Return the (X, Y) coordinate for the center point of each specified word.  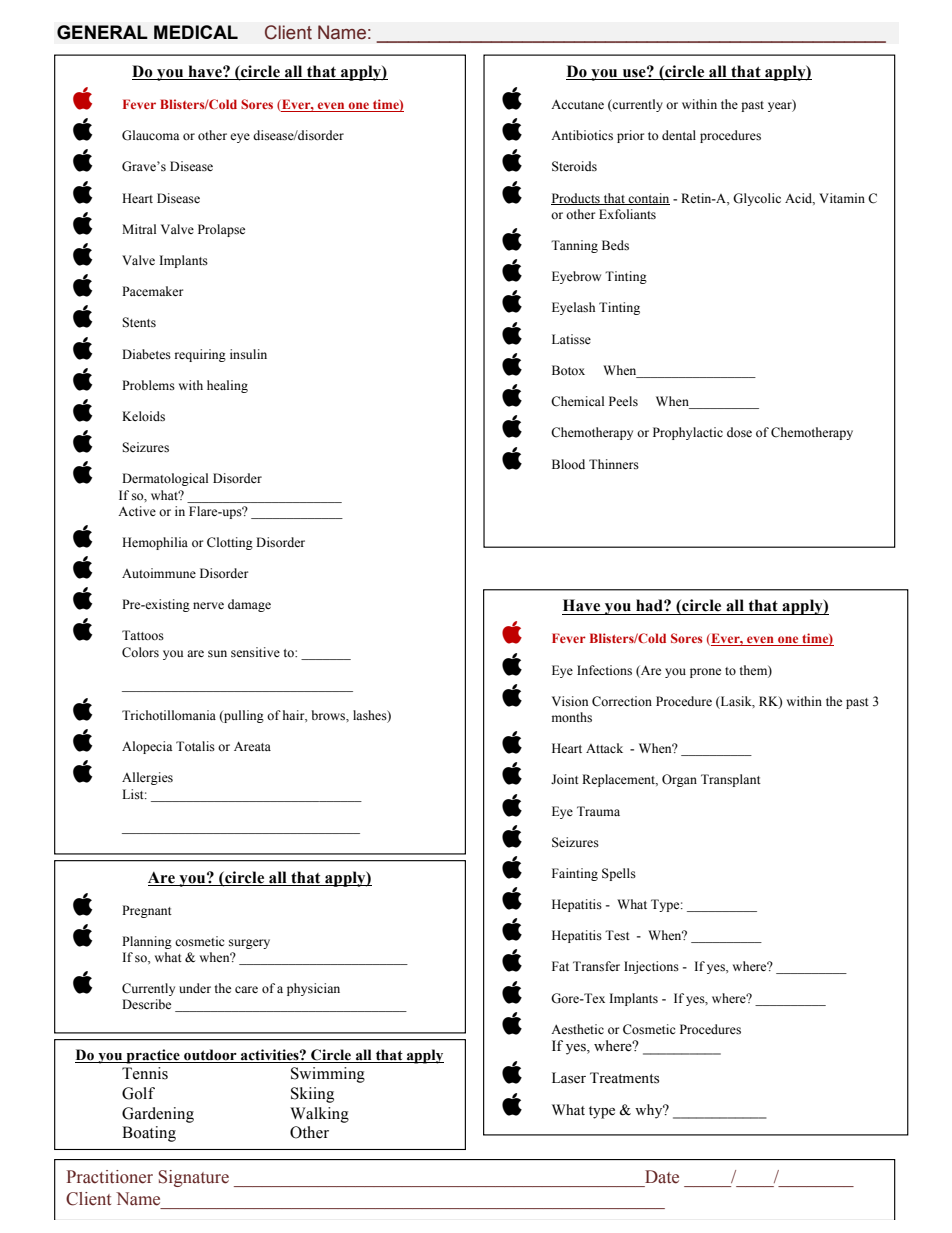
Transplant (731, 780)
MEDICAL (196, 32)
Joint (565, 779)
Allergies (147, 778)
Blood (568, 464)
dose (739, 432)
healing (227, 386)
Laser (569, 1078)
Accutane (577, 104)
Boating (149, 1134)
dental (679, 135)
